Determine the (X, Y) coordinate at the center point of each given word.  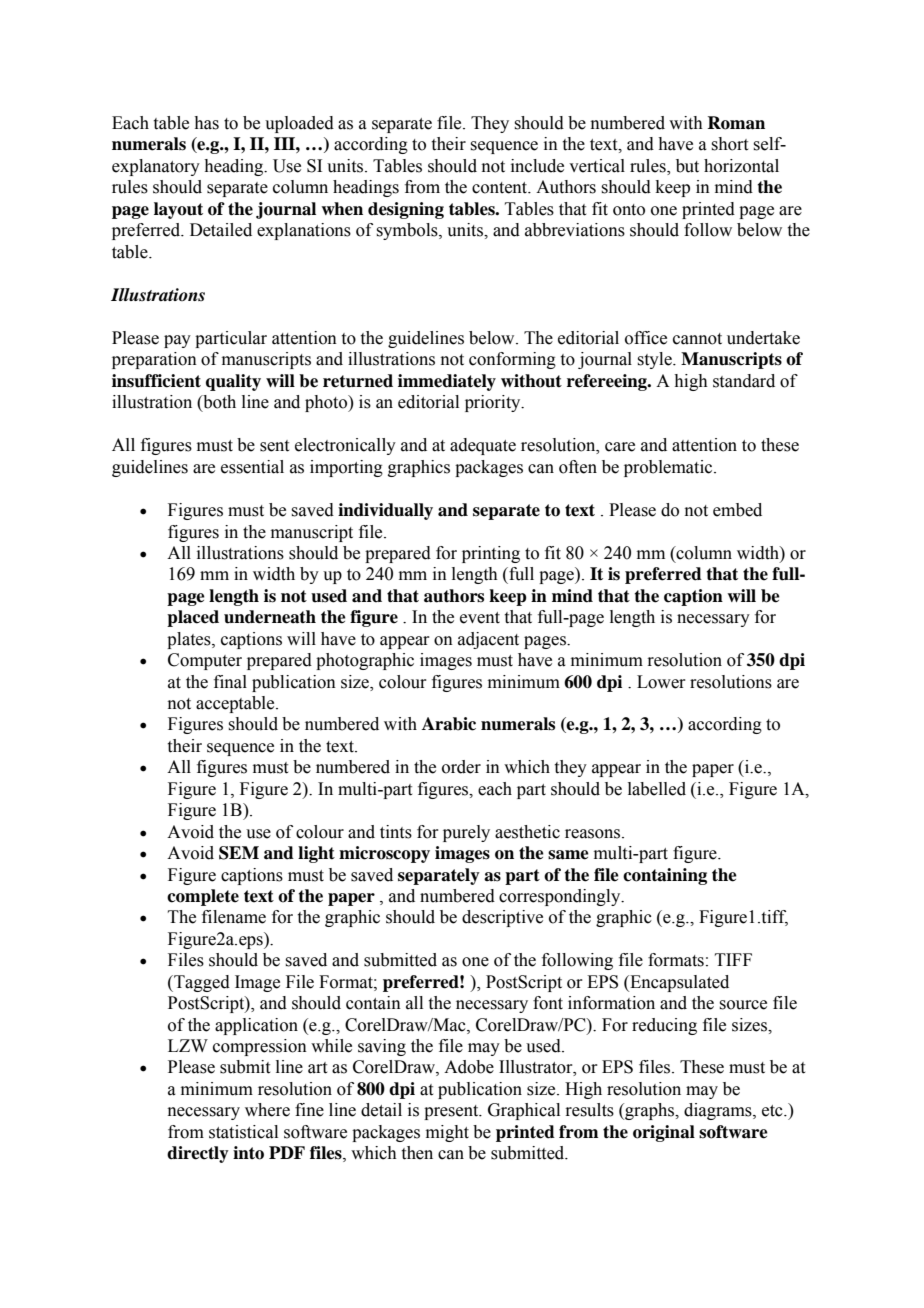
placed (193, 618)
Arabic (449, 724)
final (230, 682)
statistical (243, 1132)
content (501, 188)
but (687, 166)
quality (233, 382)
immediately (447, 382)
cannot (697, 339)
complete (203, 897)
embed (737, 510)
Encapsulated (678, 983)
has (206, 123)
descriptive (502, 918)
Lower (661, 682)
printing (491, 554)
